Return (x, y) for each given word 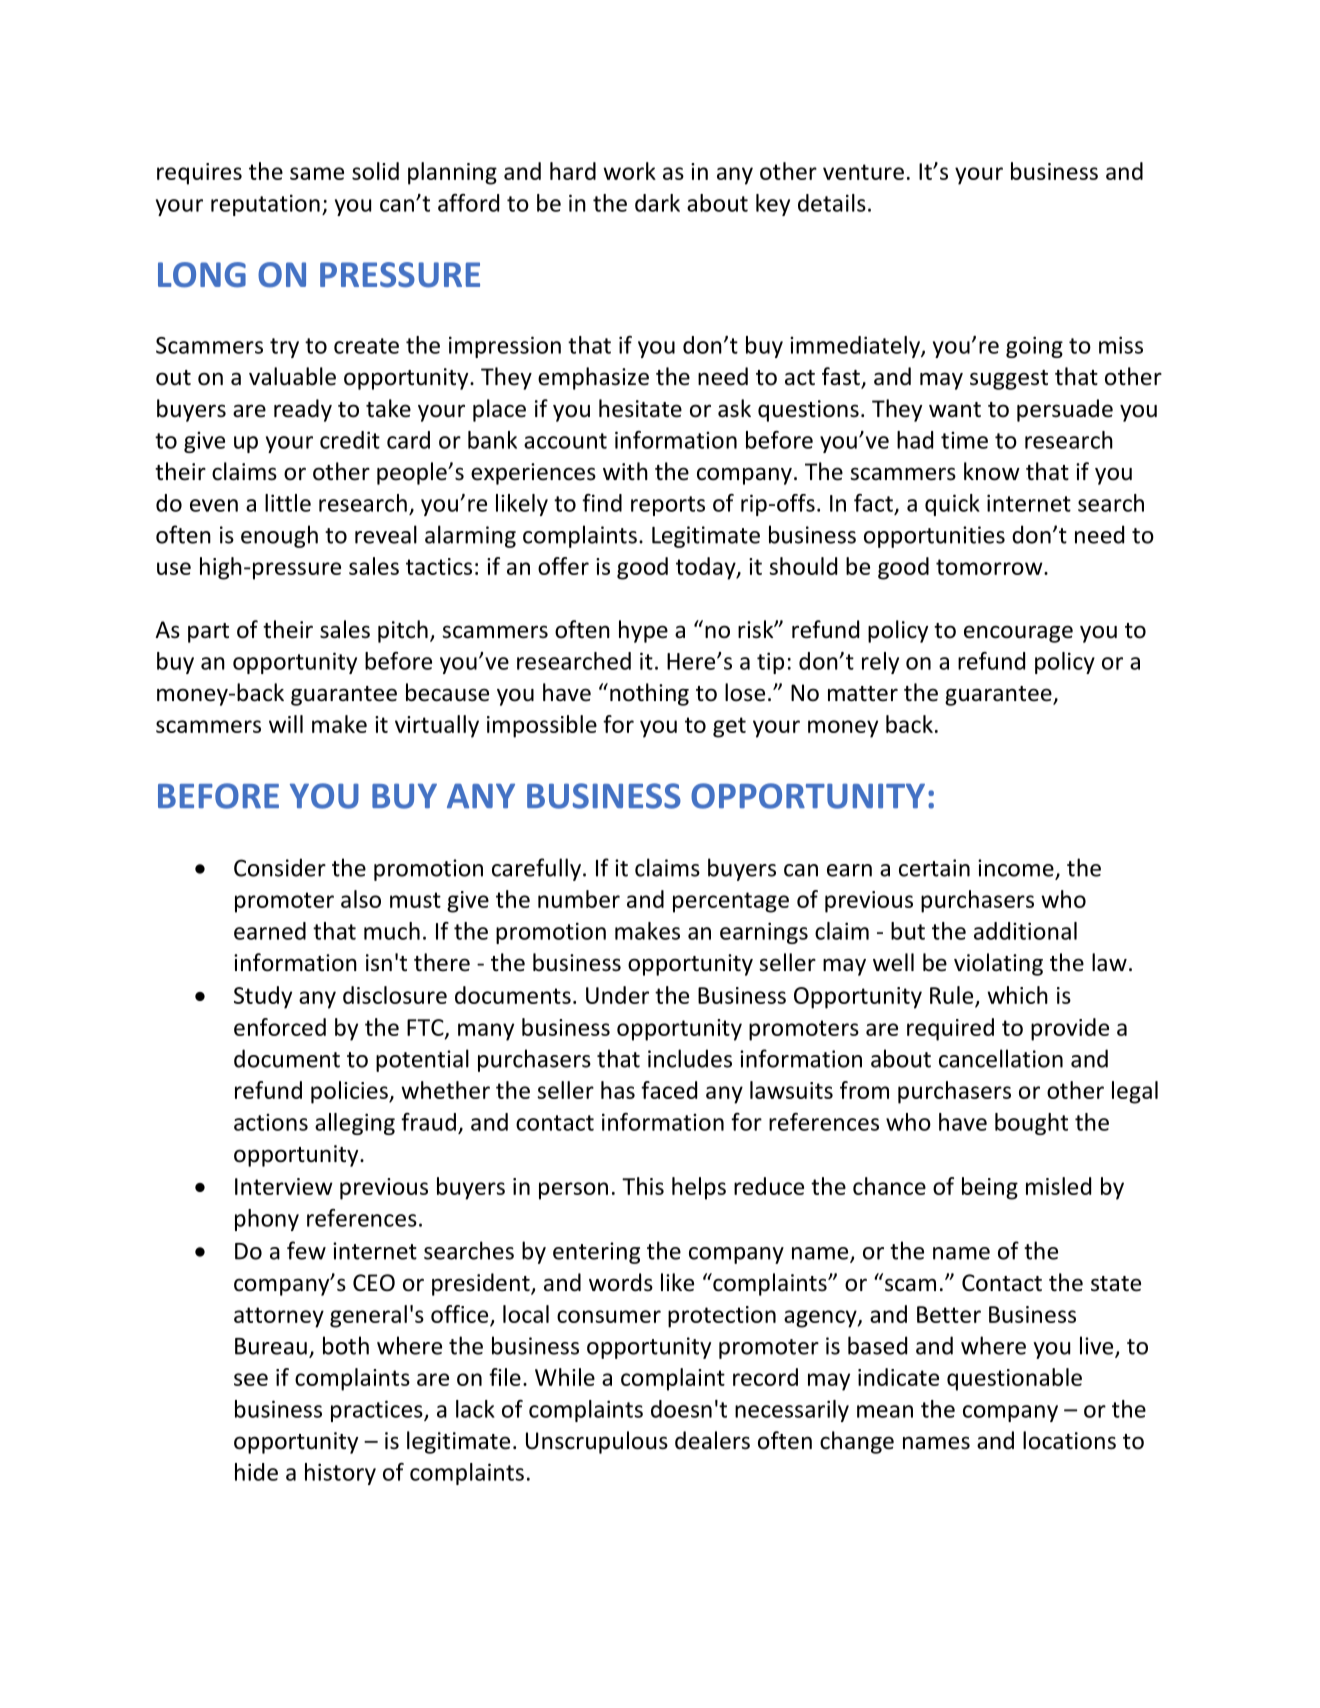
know (992, 471)
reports (668, 506)
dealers (712, 1440)
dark (657, 203)
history (340, 1474)
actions (271, 1122)
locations (1069, 1440)
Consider (280, 867)
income (1016, 868)
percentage (731, 902)
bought (1031, 1124)
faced (669, 1090)
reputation (265, 205)
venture (863, 172)
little (288, 503)
